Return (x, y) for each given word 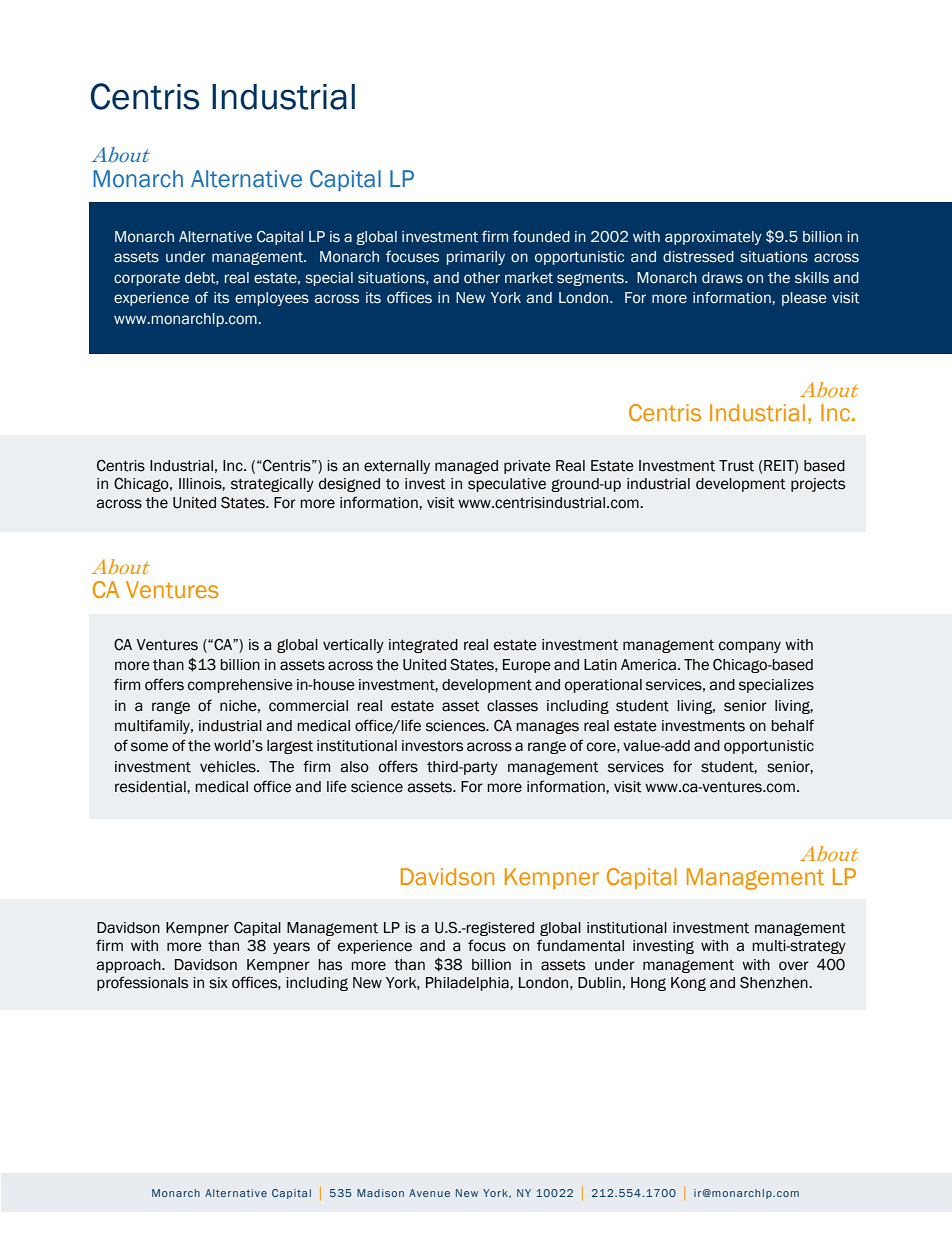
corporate (147, 279)
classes (512, 706)
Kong (688, 984)
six (218, 983)
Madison (380, 1193)
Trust (736, 466)
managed (466, 467)
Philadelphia (468, 984)
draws (722, 278)
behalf (792, 725)
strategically (272, 485)
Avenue (429, 1193)
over (794, 966)
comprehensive (240, 686)
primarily (476, 258)
